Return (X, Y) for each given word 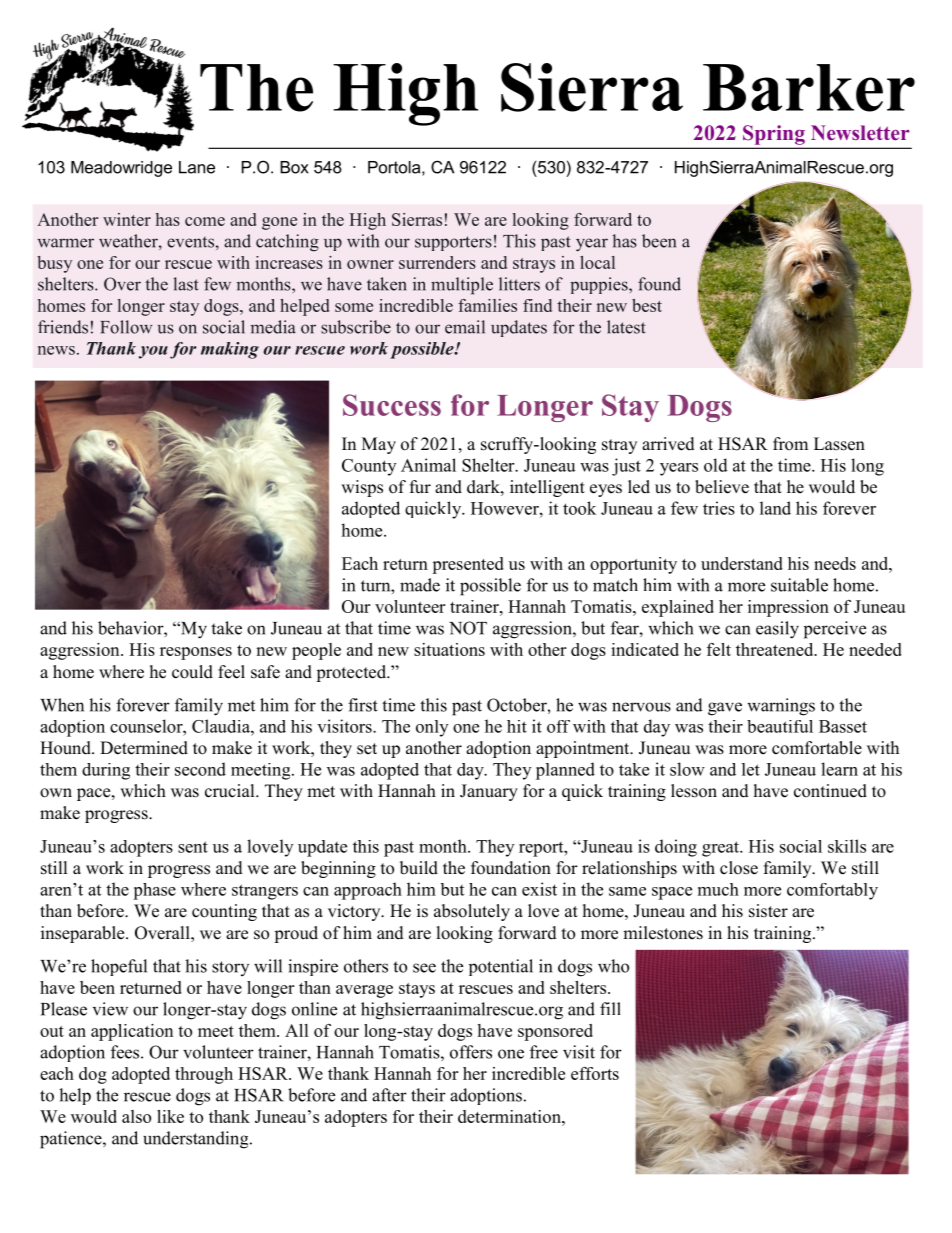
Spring (774, 135)
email (465, 327)
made (420, 585)
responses (196, 653)
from (790, 444)
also (136, 1116)
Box (294, 167)
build (419, 868)
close (739, 868)
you (153, 352)
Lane (197, 167)
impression (788, 608)
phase (154, 891)
